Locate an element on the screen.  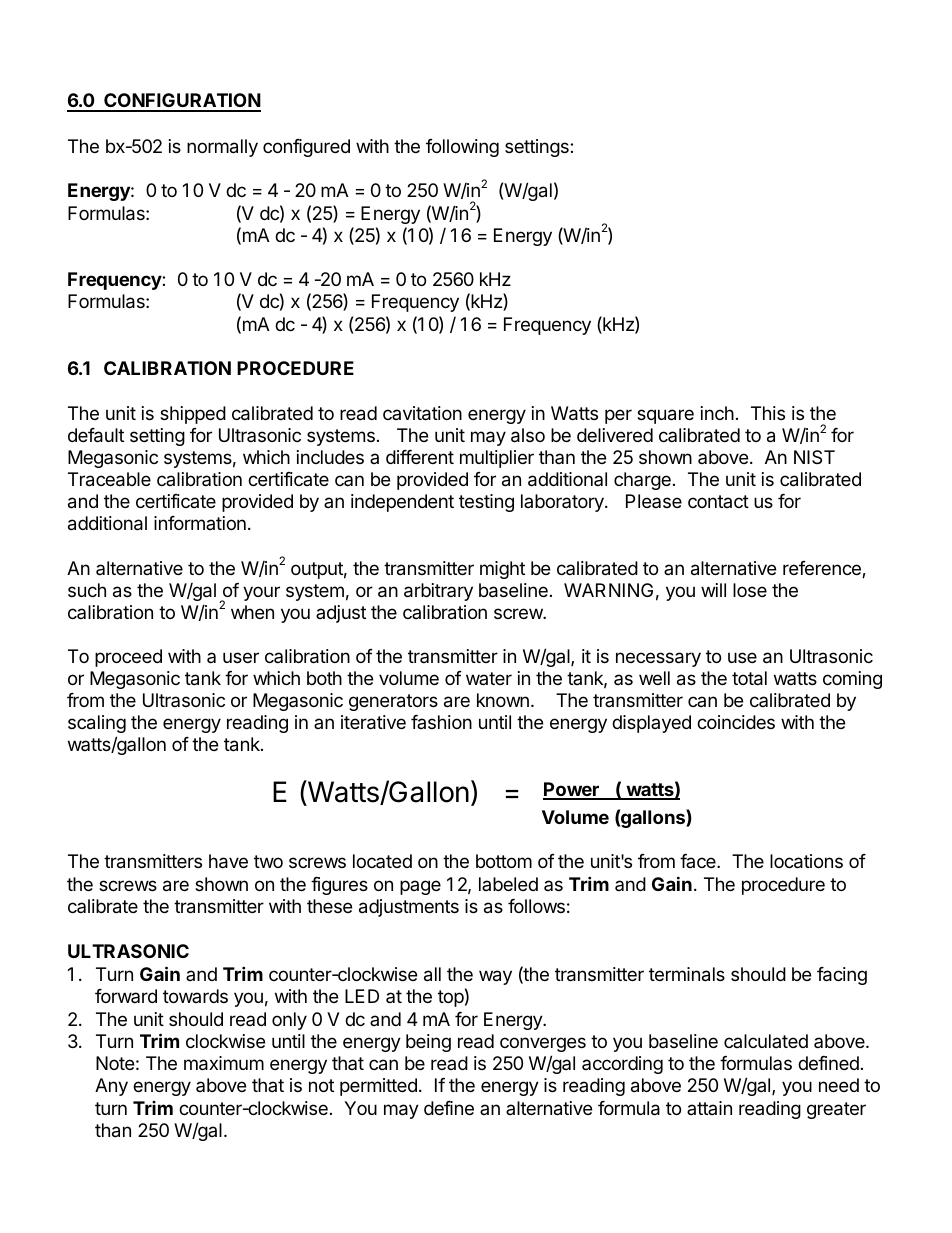
being is located at coordinates (428, 1043).
